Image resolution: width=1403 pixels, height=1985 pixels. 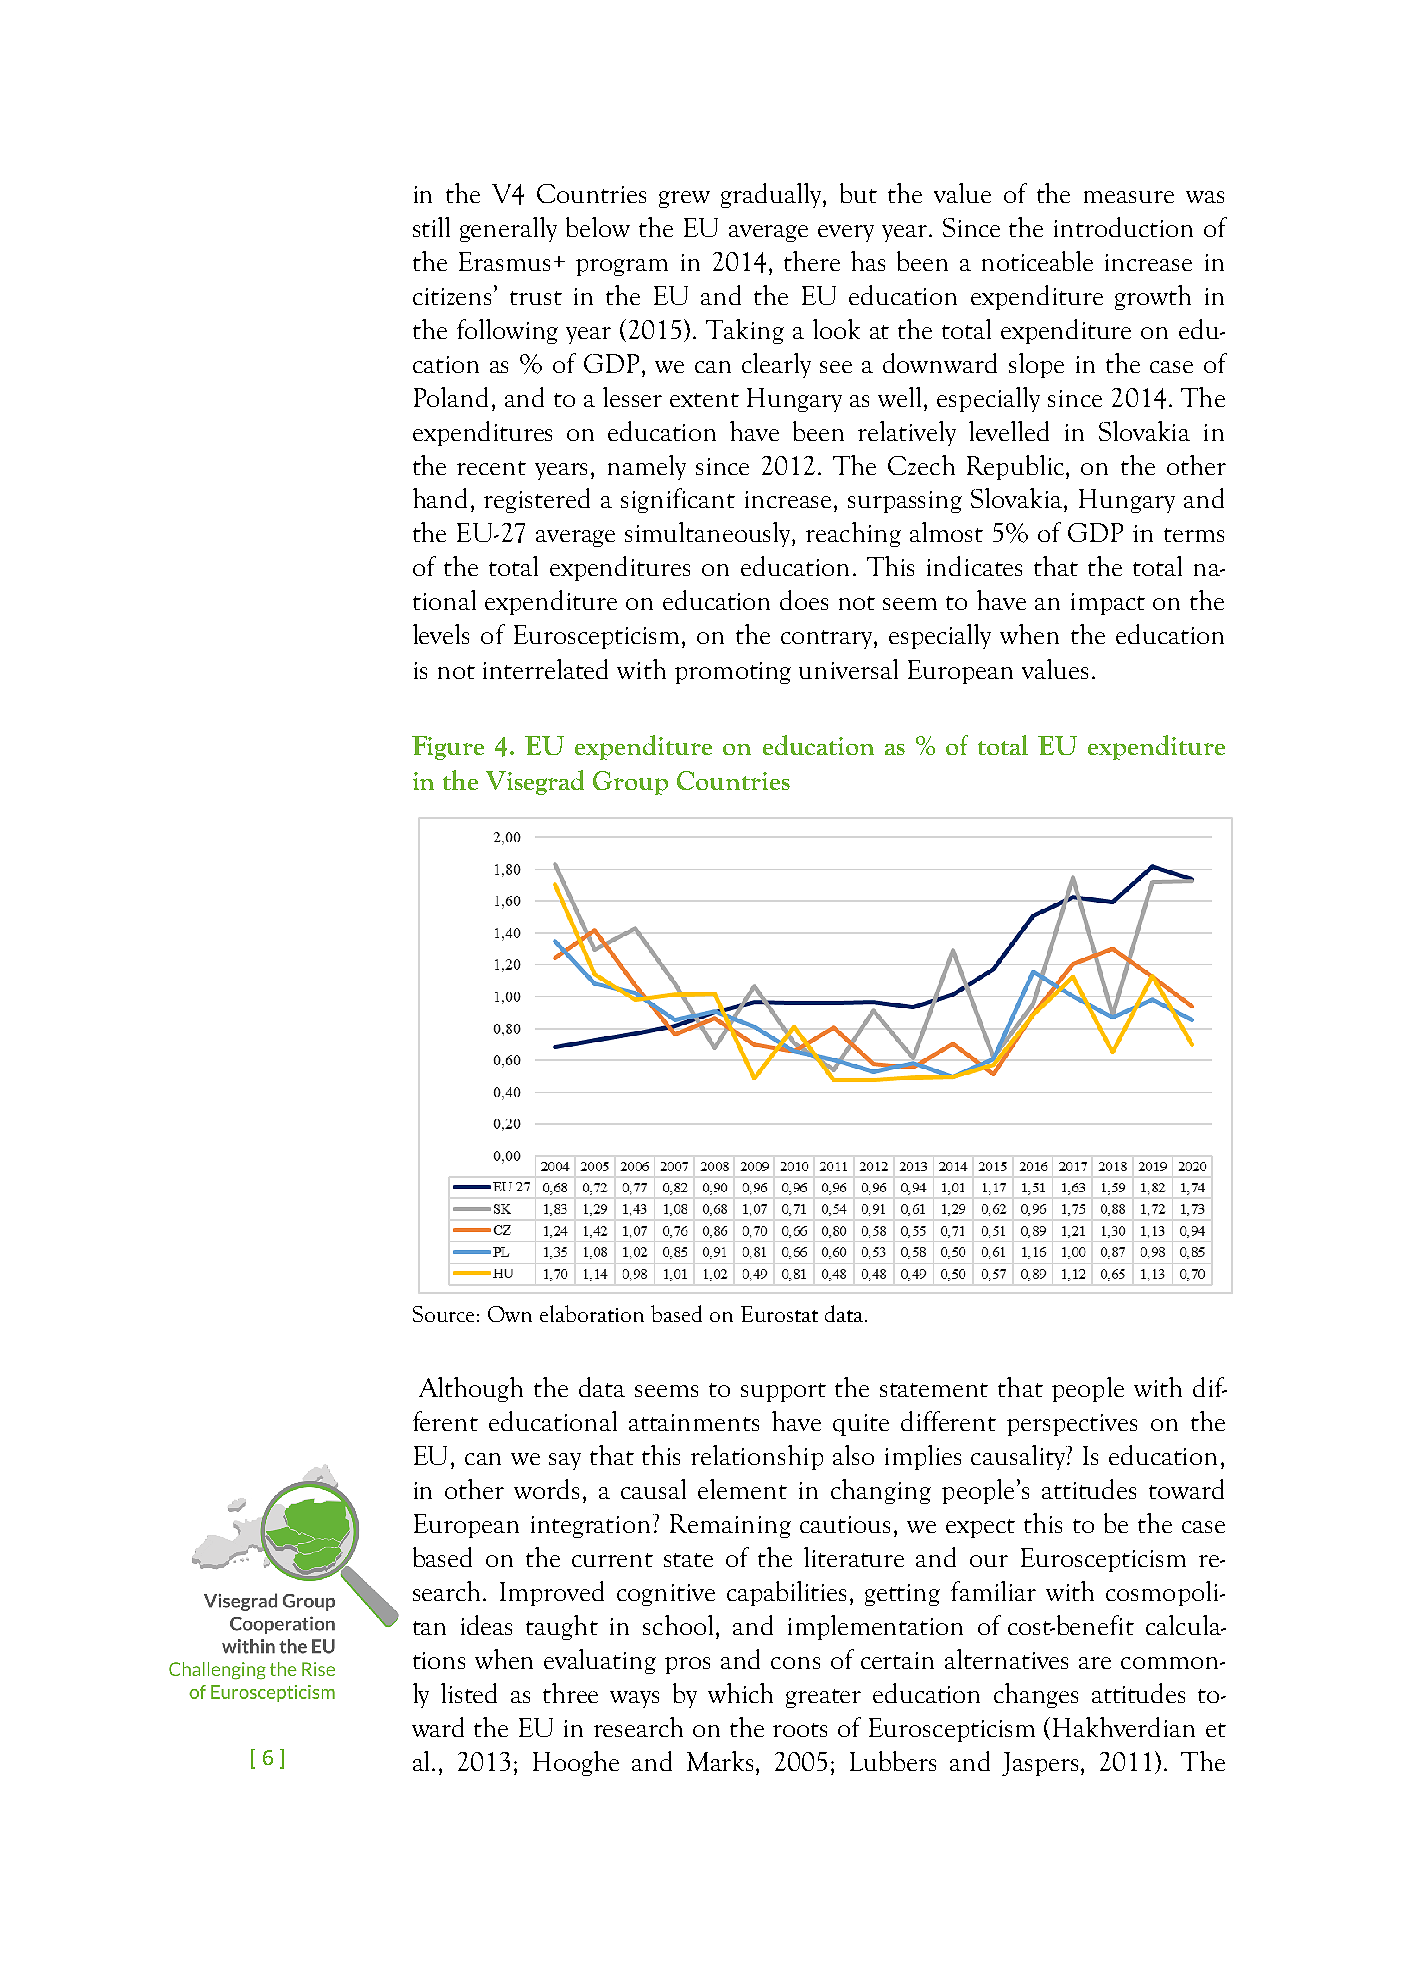 I want to click on there, so click(x=812, y=261).
